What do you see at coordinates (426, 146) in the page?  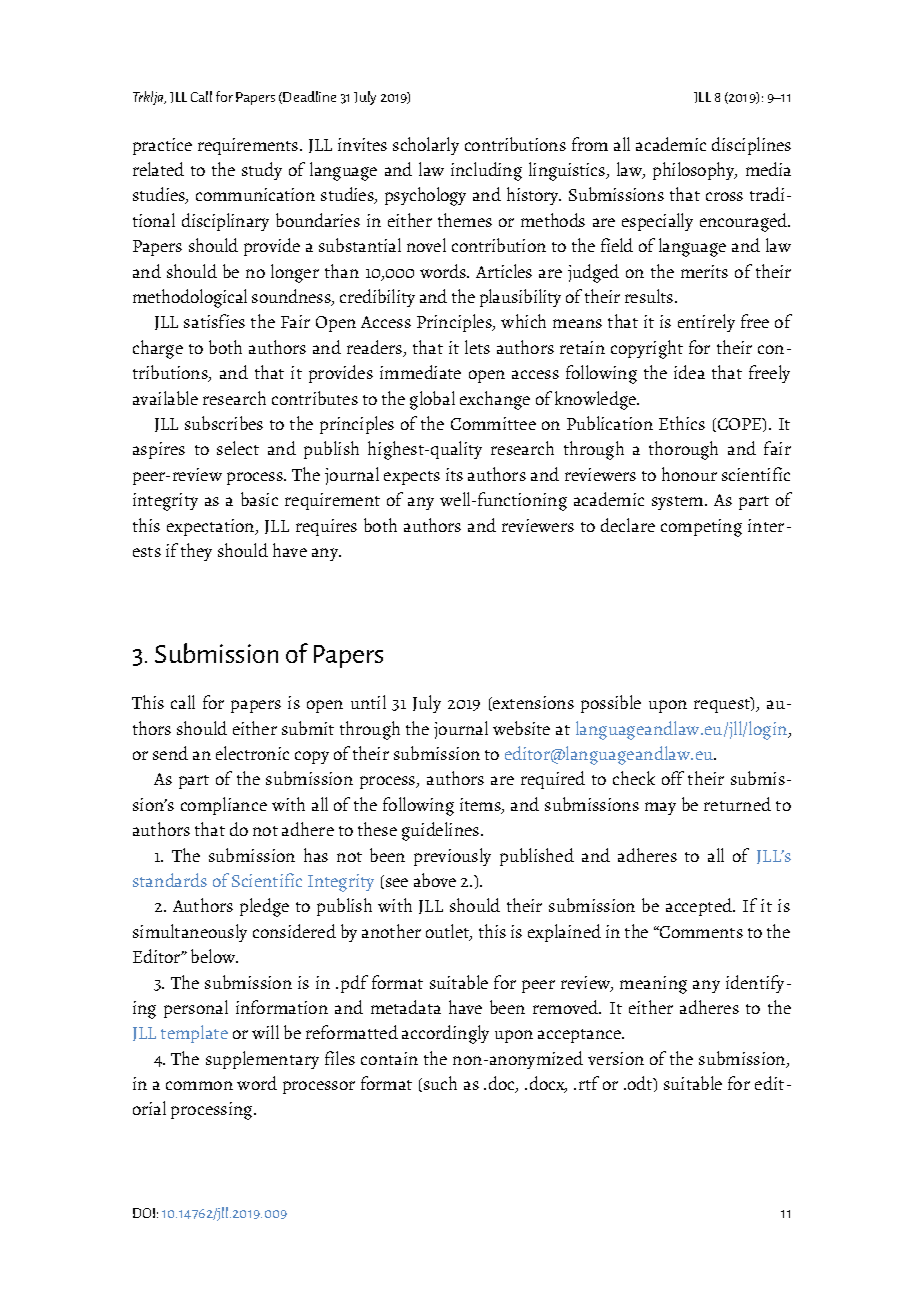 I see `scholarly` at bounding box center [426, 146].
